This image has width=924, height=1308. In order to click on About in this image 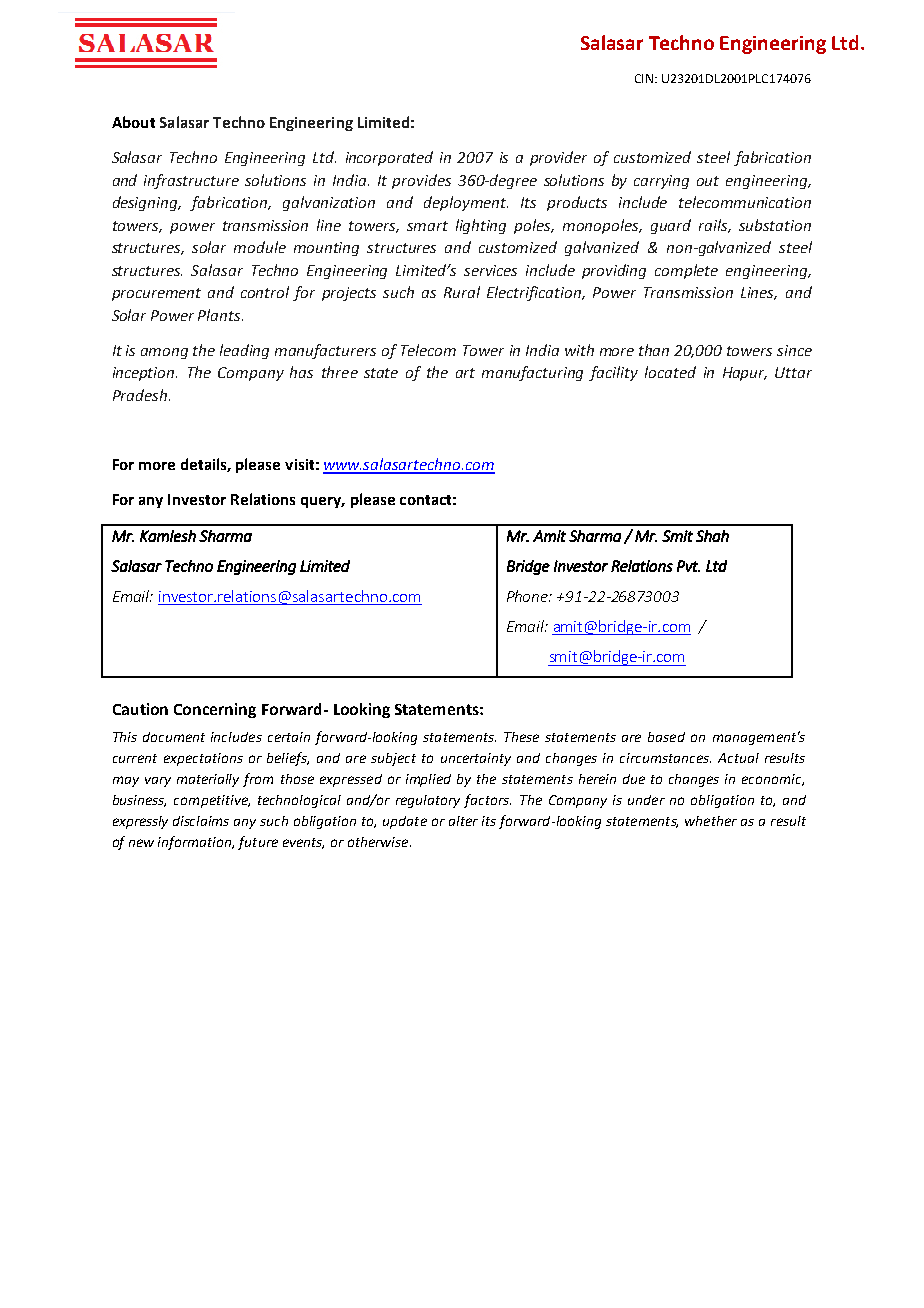, I will do `click(133, 122)`.
